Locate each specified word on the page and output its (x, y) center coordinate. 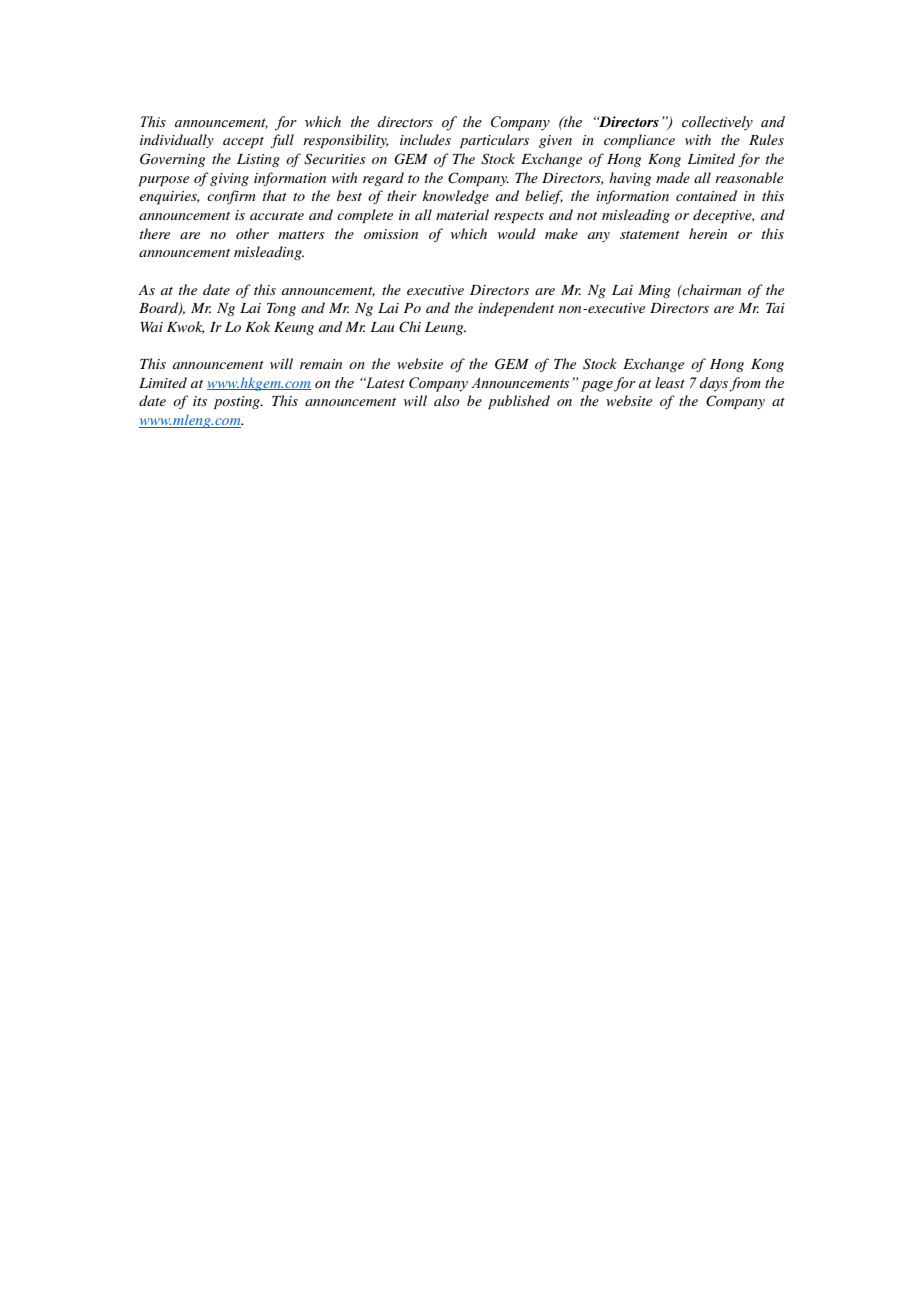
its (200, 401)
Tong (281, 309)
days (714, 384)
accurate (277, 216)
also (447, 400)
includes (425, 139)
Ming (654, 291)
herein (708, 233)
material (462, 214)
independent (516, 309)
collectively (717, 123)
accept (243, 143)
